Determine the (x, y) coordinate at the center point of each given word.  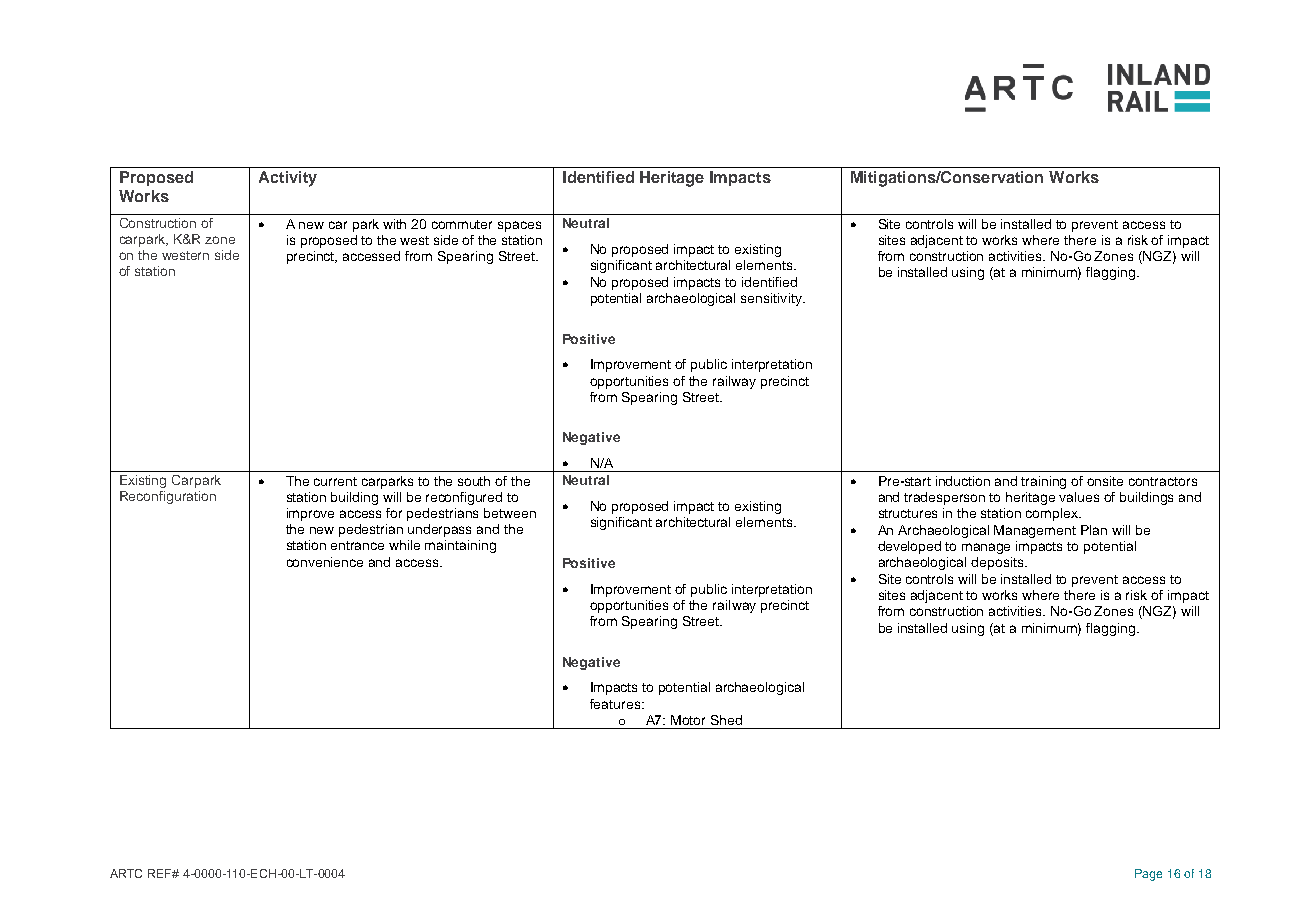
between (510, 513)
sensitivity (772, 299)
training (1043, 482)
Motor (688, 720)
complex (1053, 514)
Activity (288, 179)
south (474, 481)
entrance (357, 545)
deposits (998, 563)
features (616, 704)
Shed (726, 720)
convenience (325, 562)
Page (1148, 875)
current (335, 481)
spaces (519, 226)
